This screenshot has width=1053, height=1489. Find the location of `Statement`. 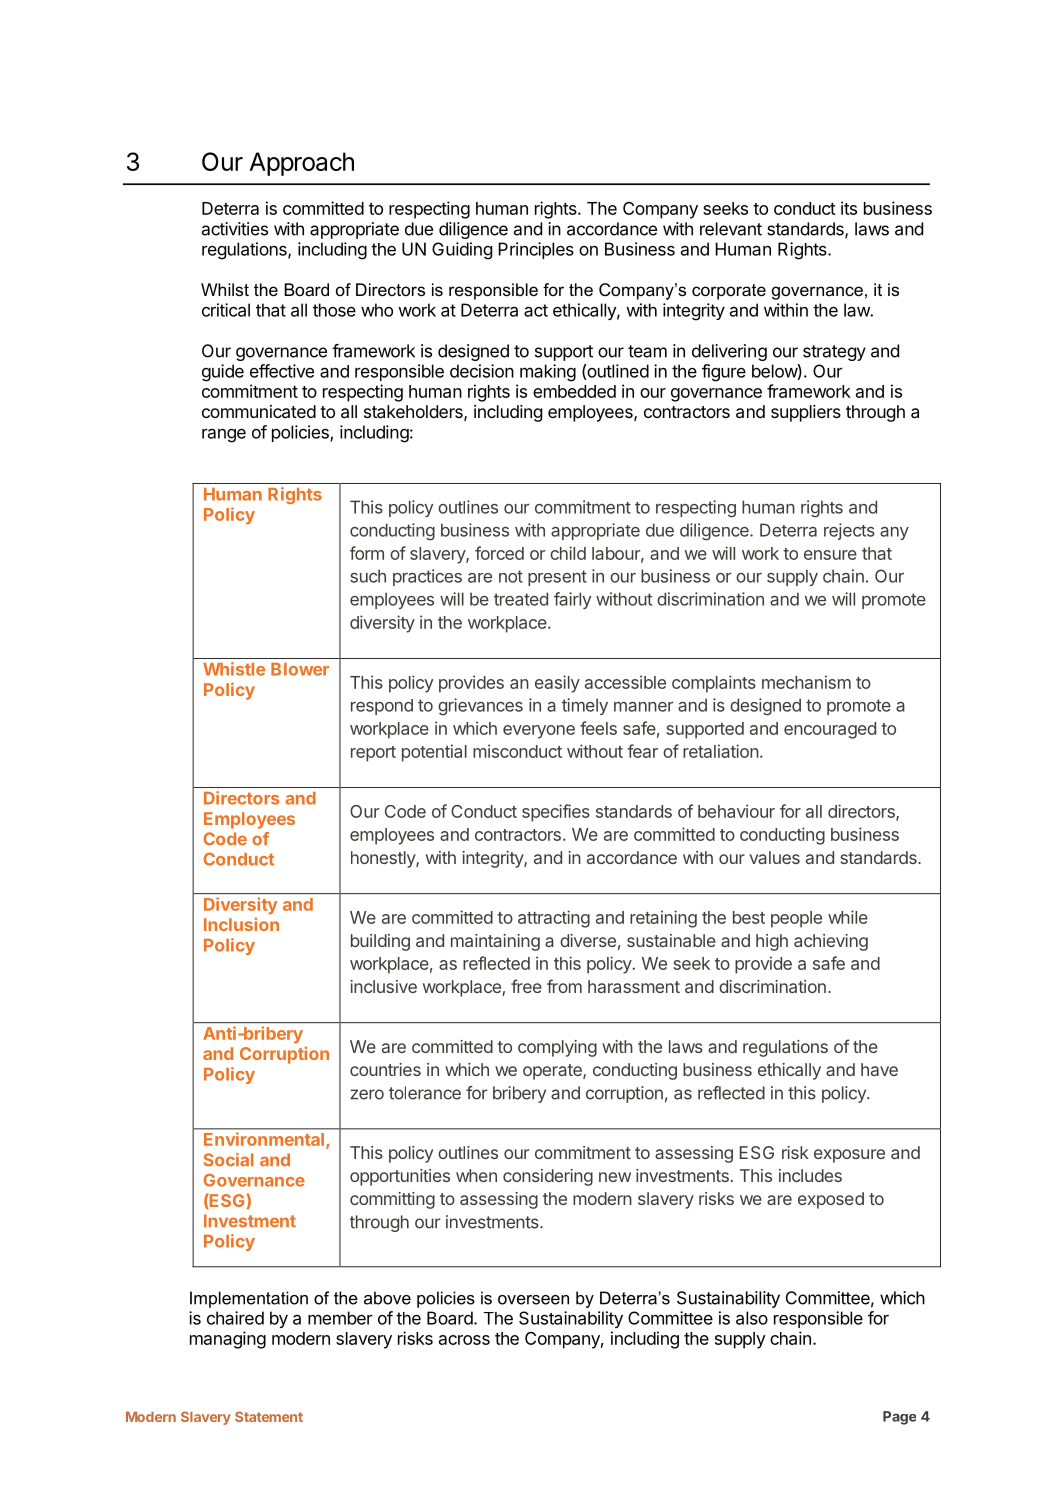

Statement is located at coordinates (269, 1416).
